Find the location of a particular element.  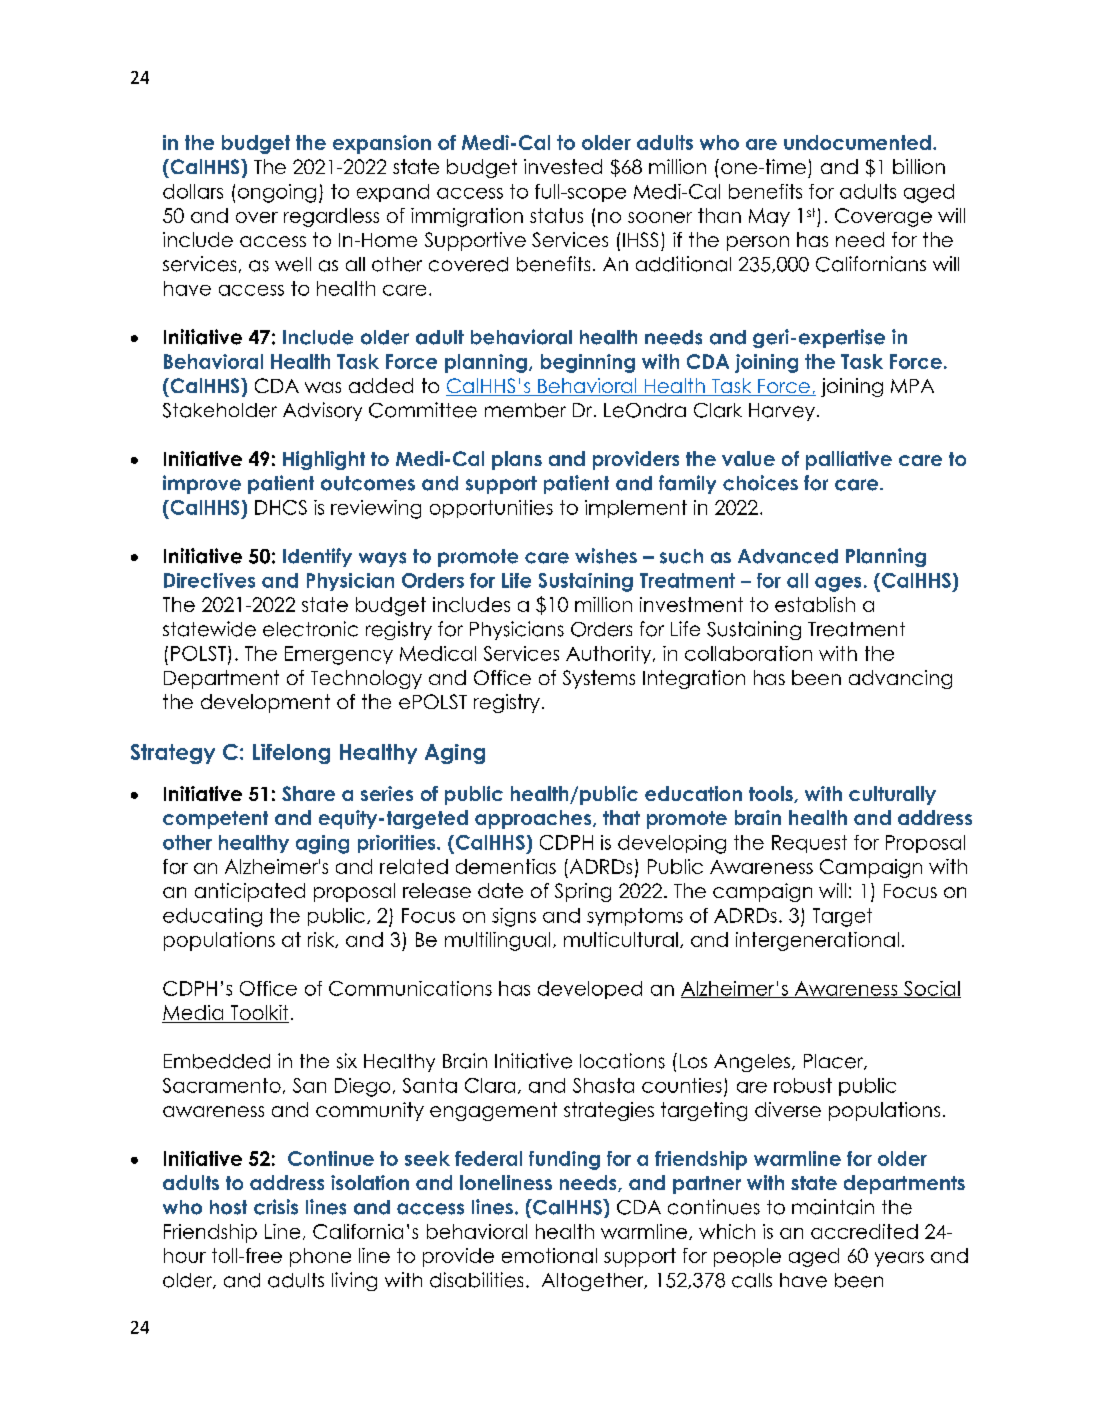

Systems is located at coordinates (599, 679).
